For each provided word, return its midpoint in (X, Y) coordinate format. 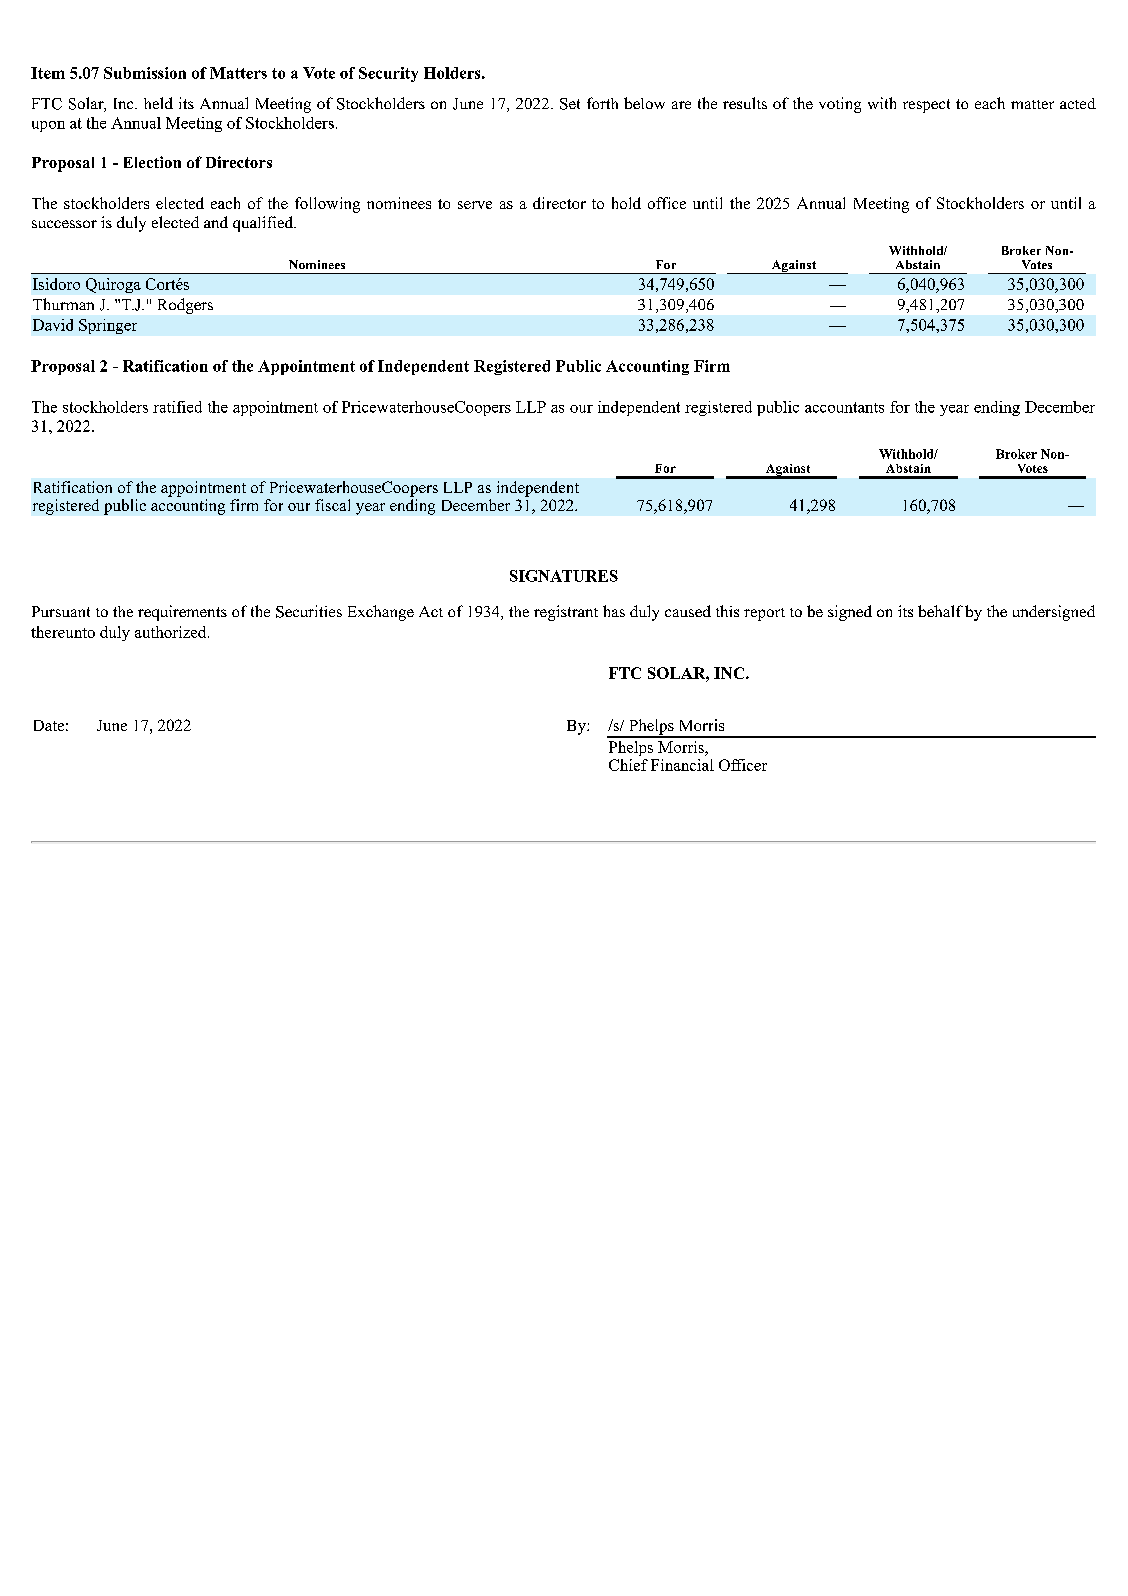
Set (570, 104)
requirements (182, 613)
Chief (628, 765)
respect (926, 106)
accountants (844, 407)
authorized (172, 632)
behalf (940, 611)
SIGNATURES (564, 576)
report (764, 614)
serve (475, 205)
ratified (177, 407)
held (158, 103)
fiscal (332, 505)
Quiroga (113, 285)
